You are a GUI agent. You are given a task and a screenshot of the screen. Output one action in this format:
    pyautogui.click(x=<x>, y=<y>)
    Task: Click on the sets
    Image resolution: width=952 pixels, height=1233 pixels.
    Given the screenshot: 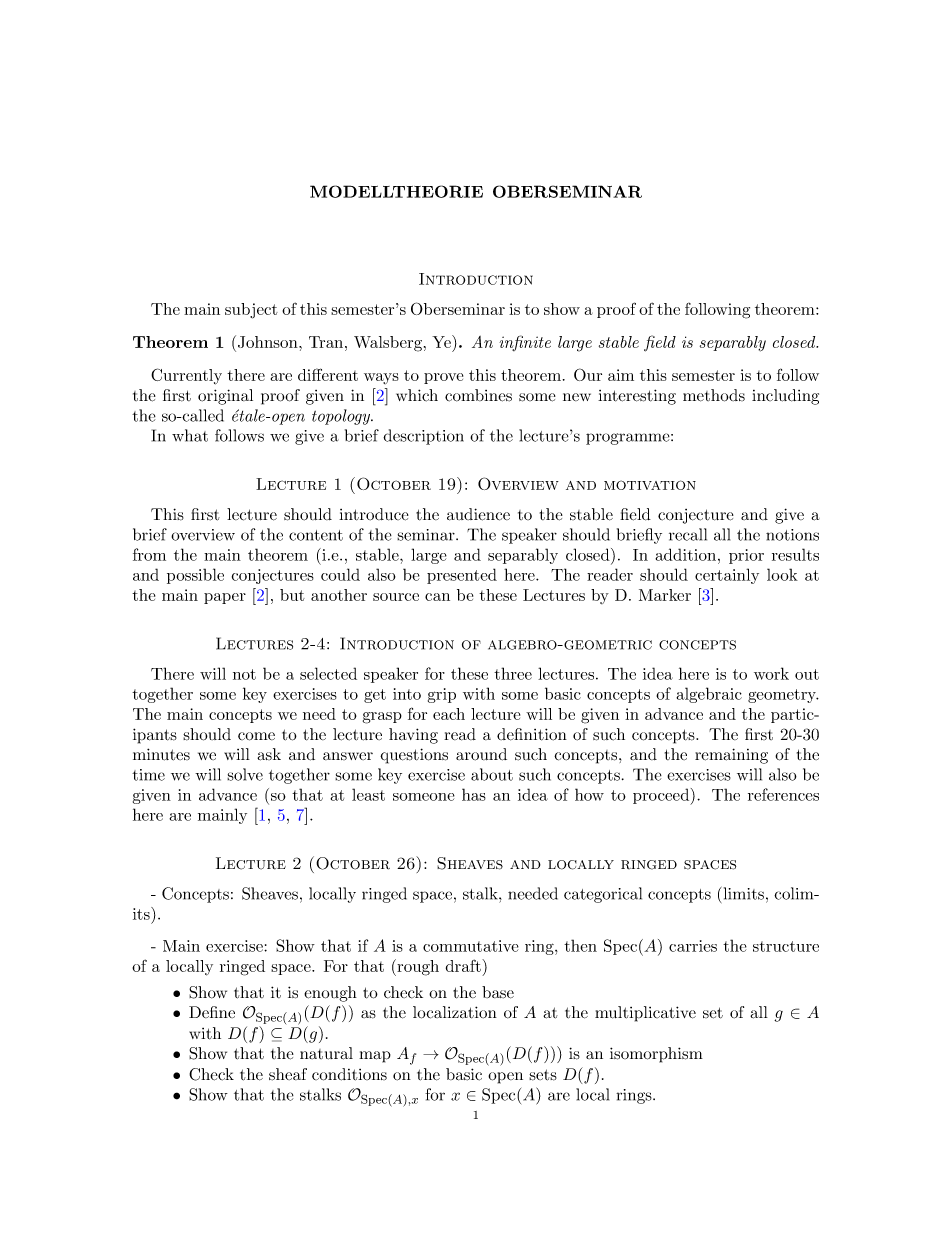 What is the action you would take?
    pyautogui.click(x=543, y=1075)
